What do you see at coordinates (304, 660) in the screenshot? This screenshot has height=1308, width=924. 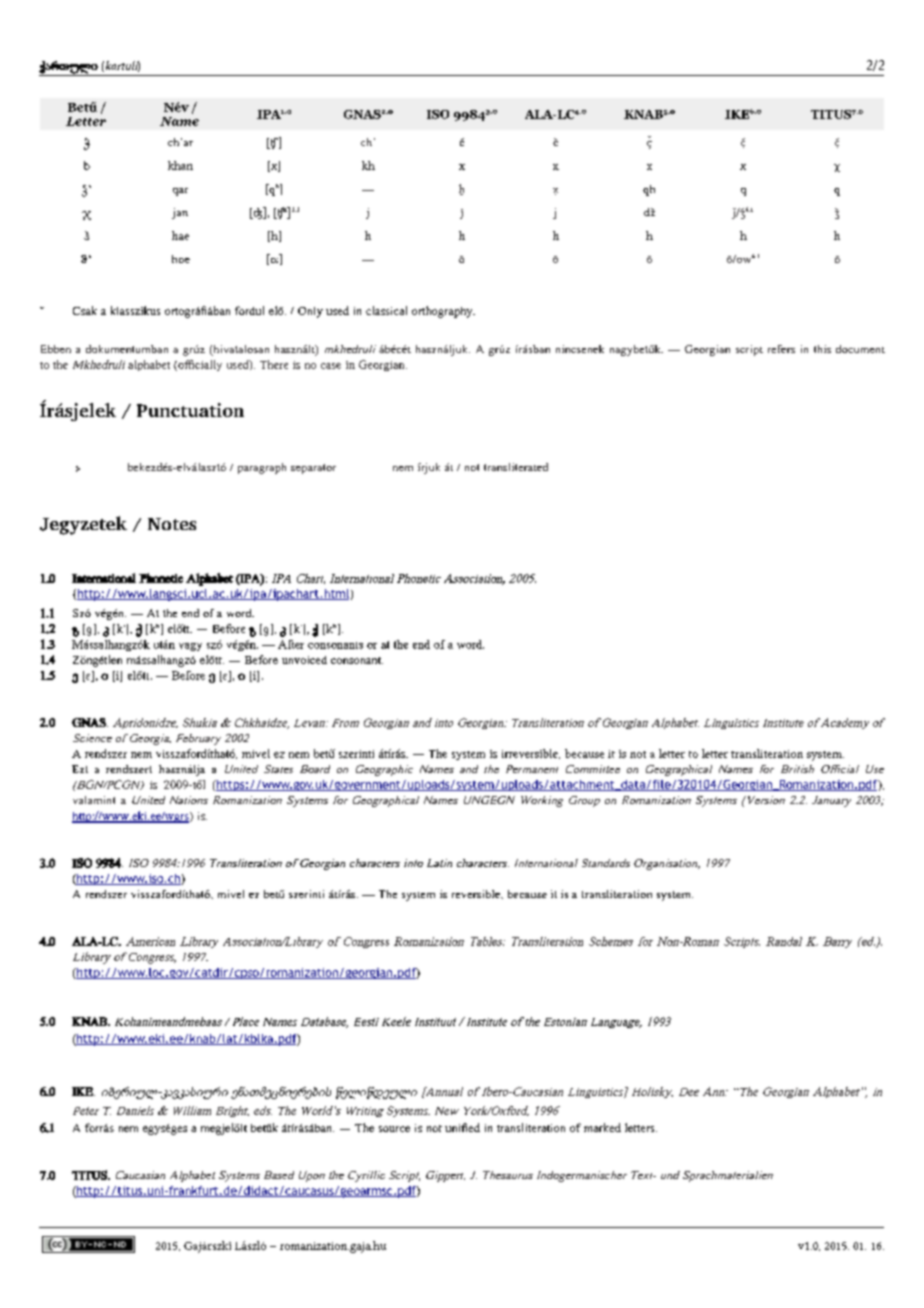 I see `unvoiced` at bounding box center [304, 660].
